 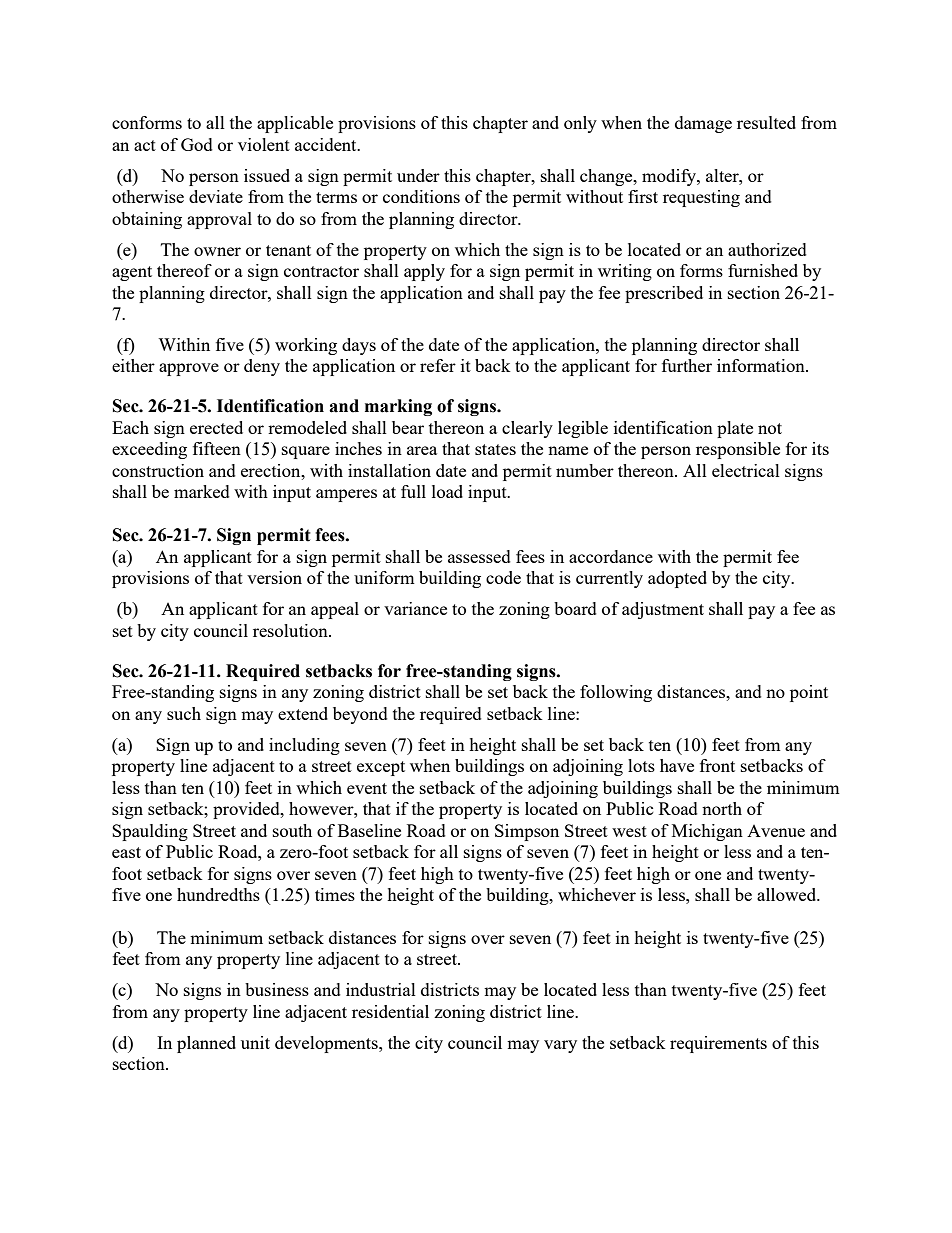 I want to click on refer, so click(x=438, y=365).
